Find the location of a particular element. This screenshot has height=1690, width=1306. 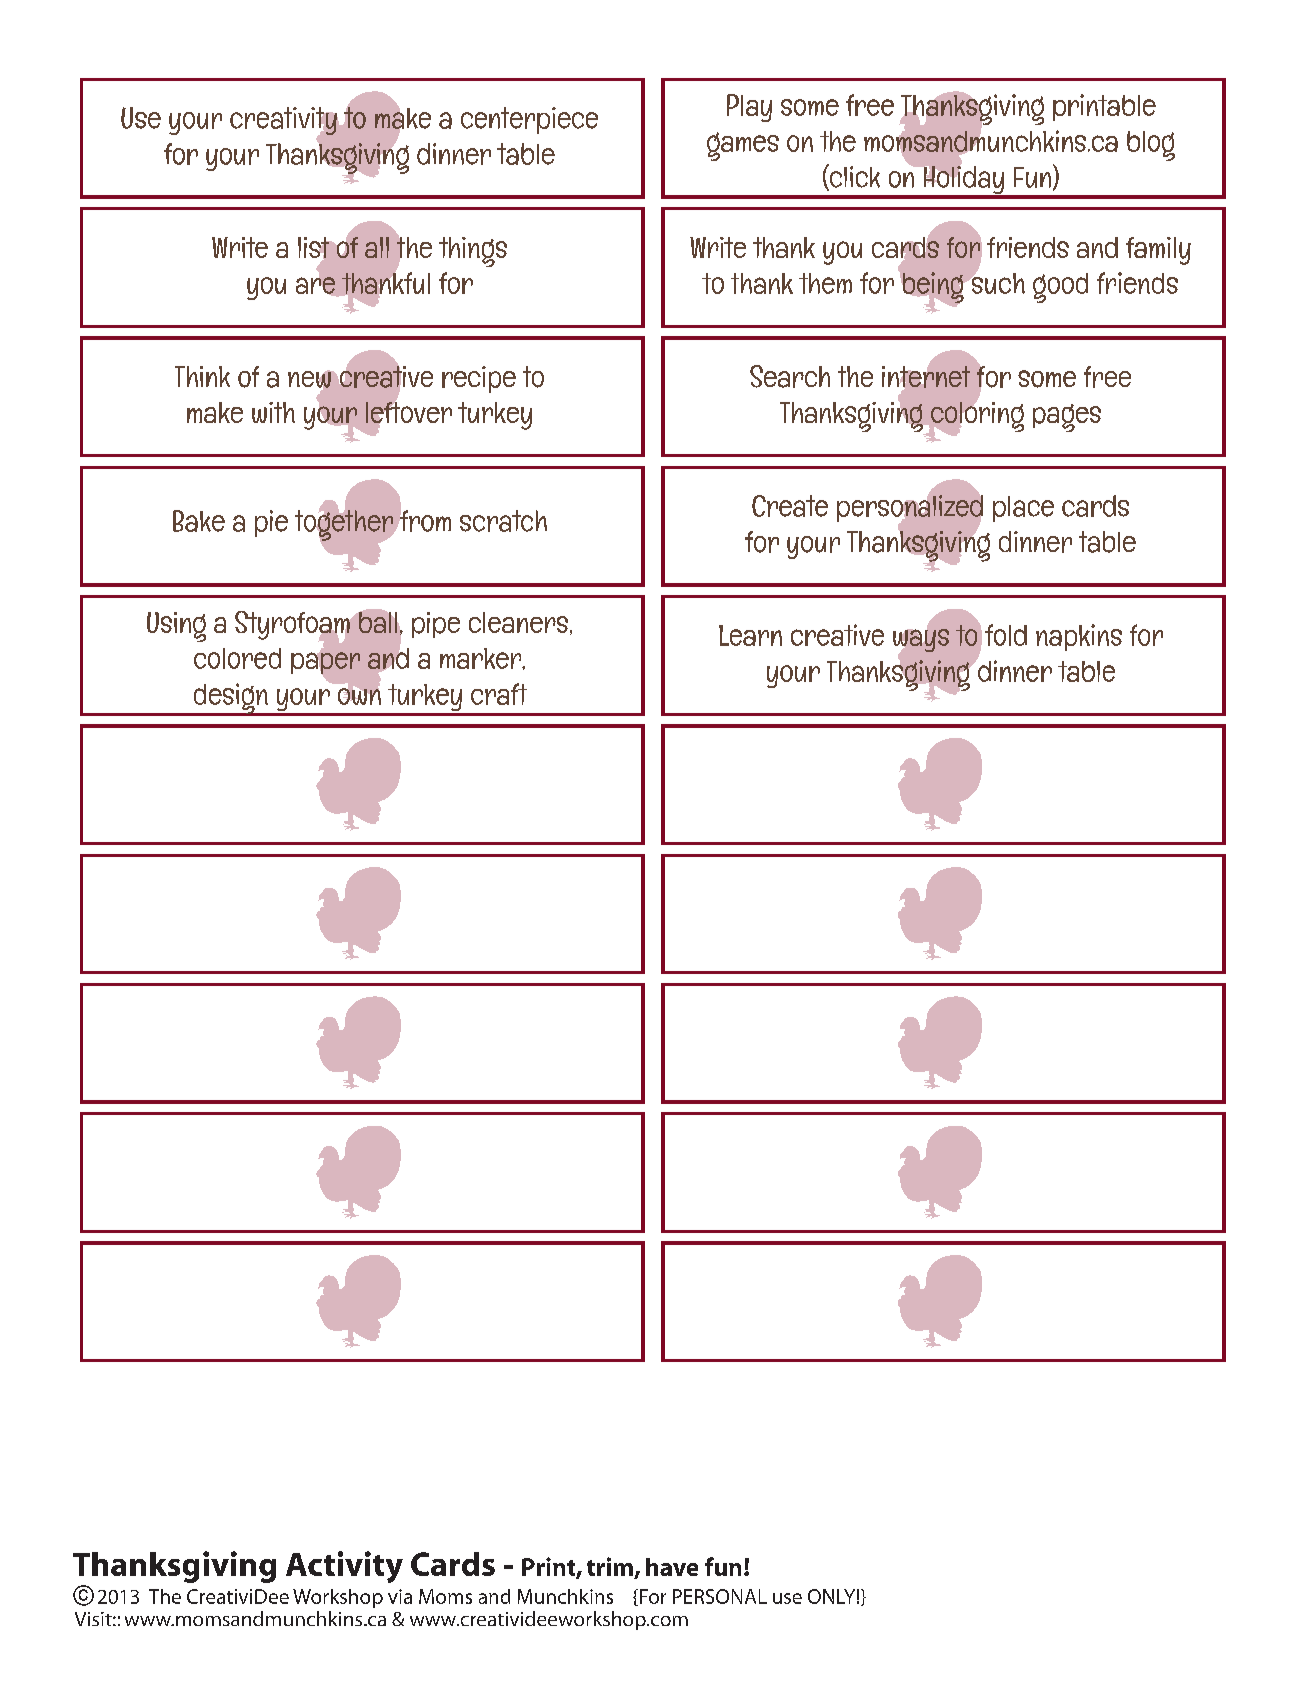

design is located at coordinates (230, 699).
